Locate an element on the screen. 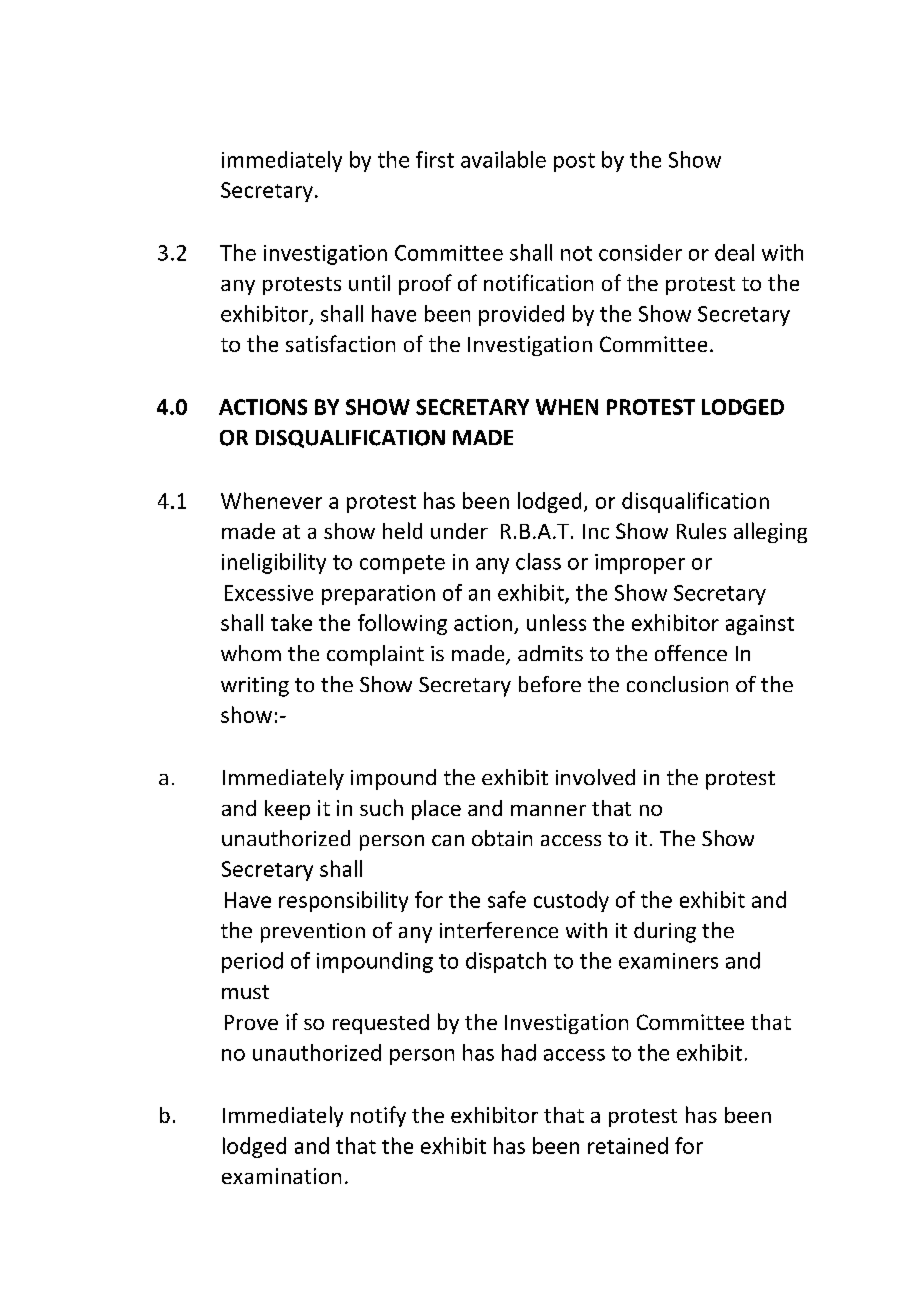 Image resolution: width=924 pixels, height=1308 pixels. until is located at coordinates (369, 283).
